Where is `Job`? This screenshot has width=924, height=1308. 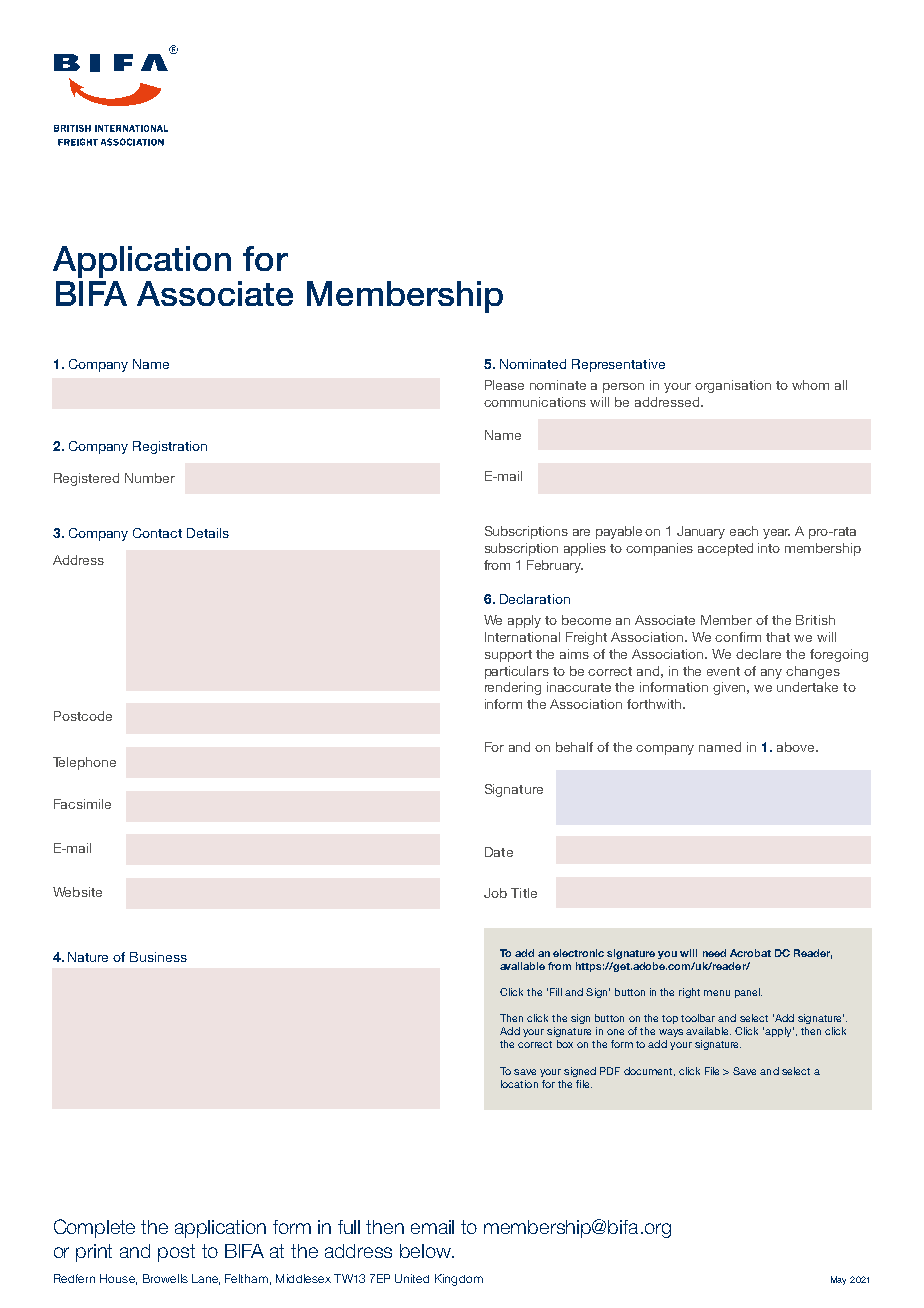 Job is located at coordinates (495, 893).
